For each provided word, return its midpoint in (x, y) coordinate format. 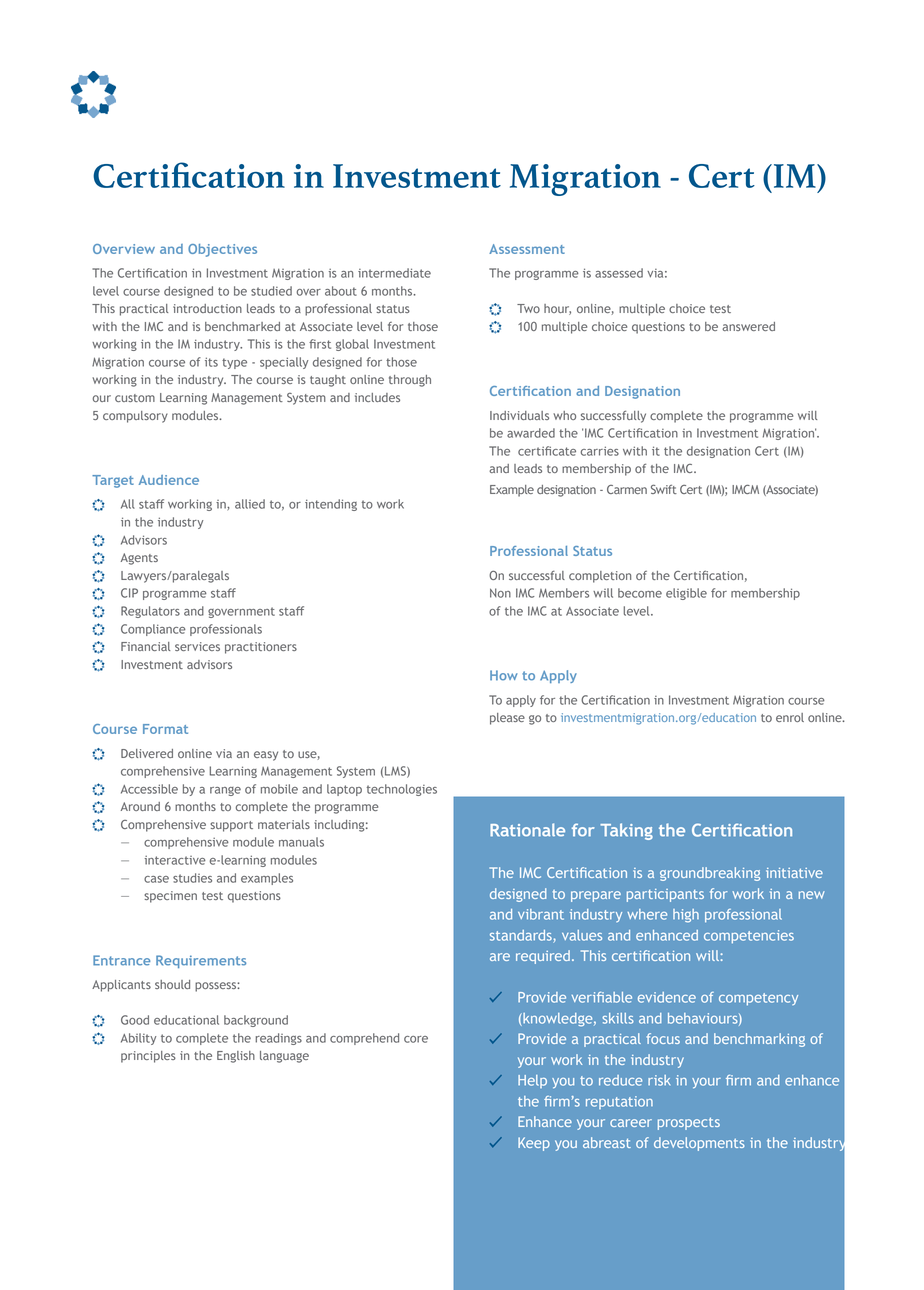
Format (165, 729)
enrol (790, 717)
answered (748, 326)
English (236, 1057)
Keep (534, 1144)
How (504, 675)
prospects (689, 1123)
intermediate (394, 273)
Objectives (222, 250)
